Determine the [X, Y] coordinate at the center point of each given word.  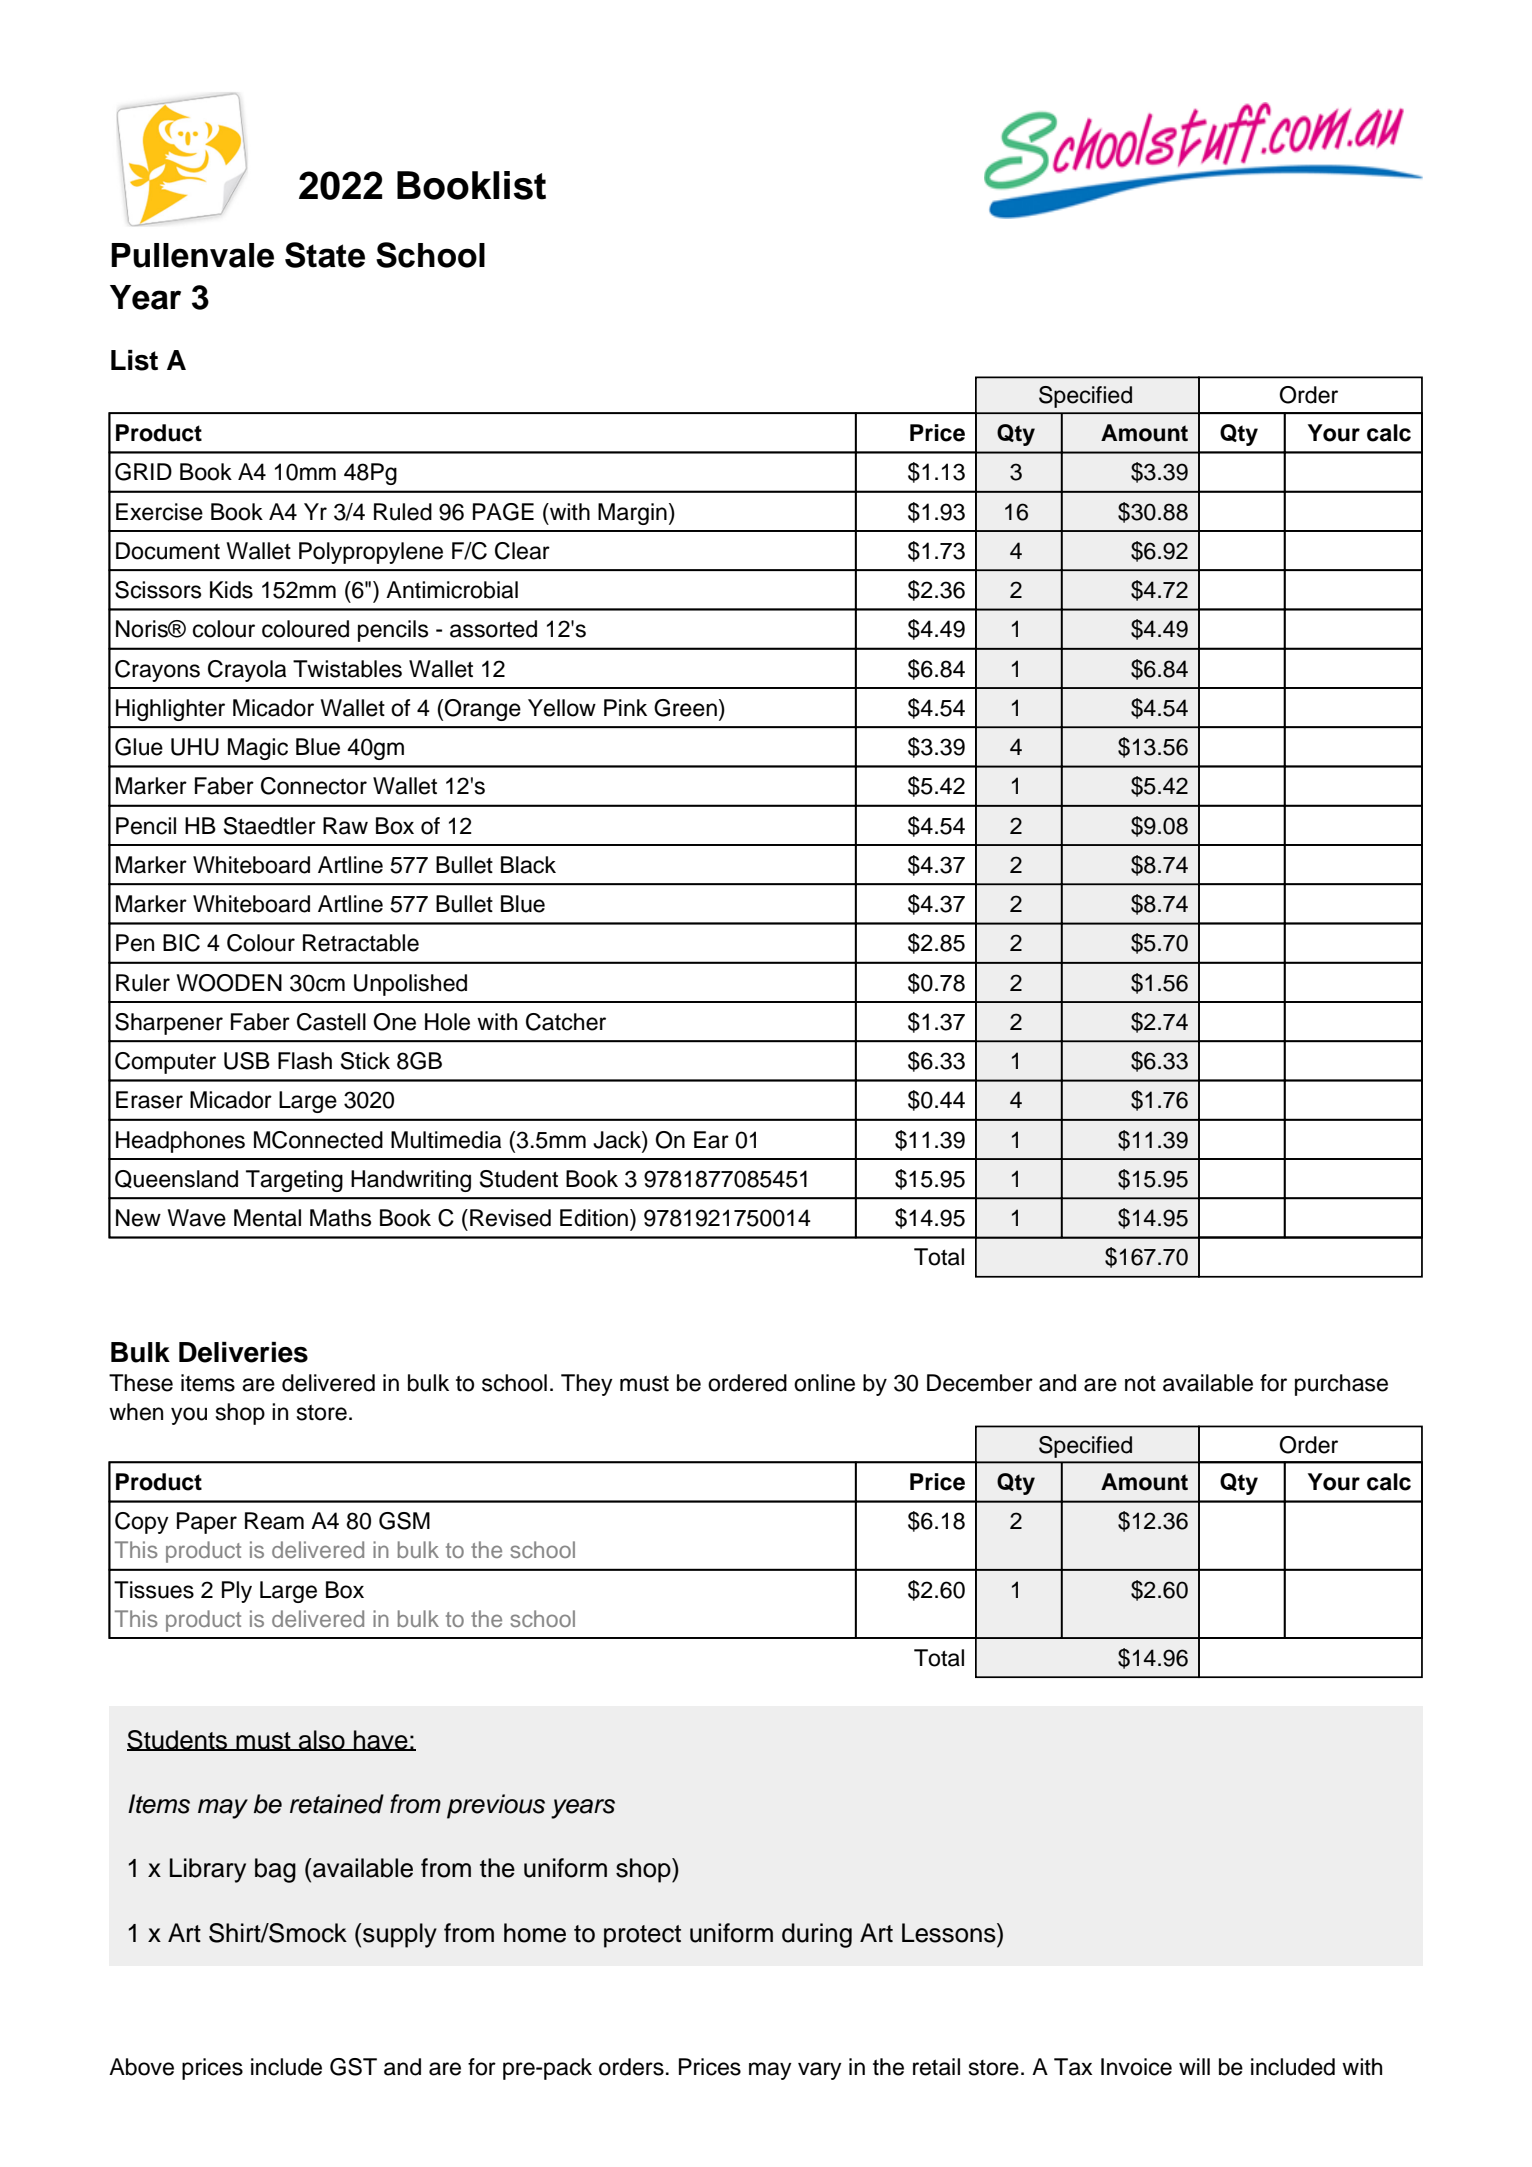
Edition [594, 1218]
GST [353, 2067]
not [1140, 1384]
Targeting [294, 1181]
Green [685, 708]
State [325, 255]
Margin [632, 514]
